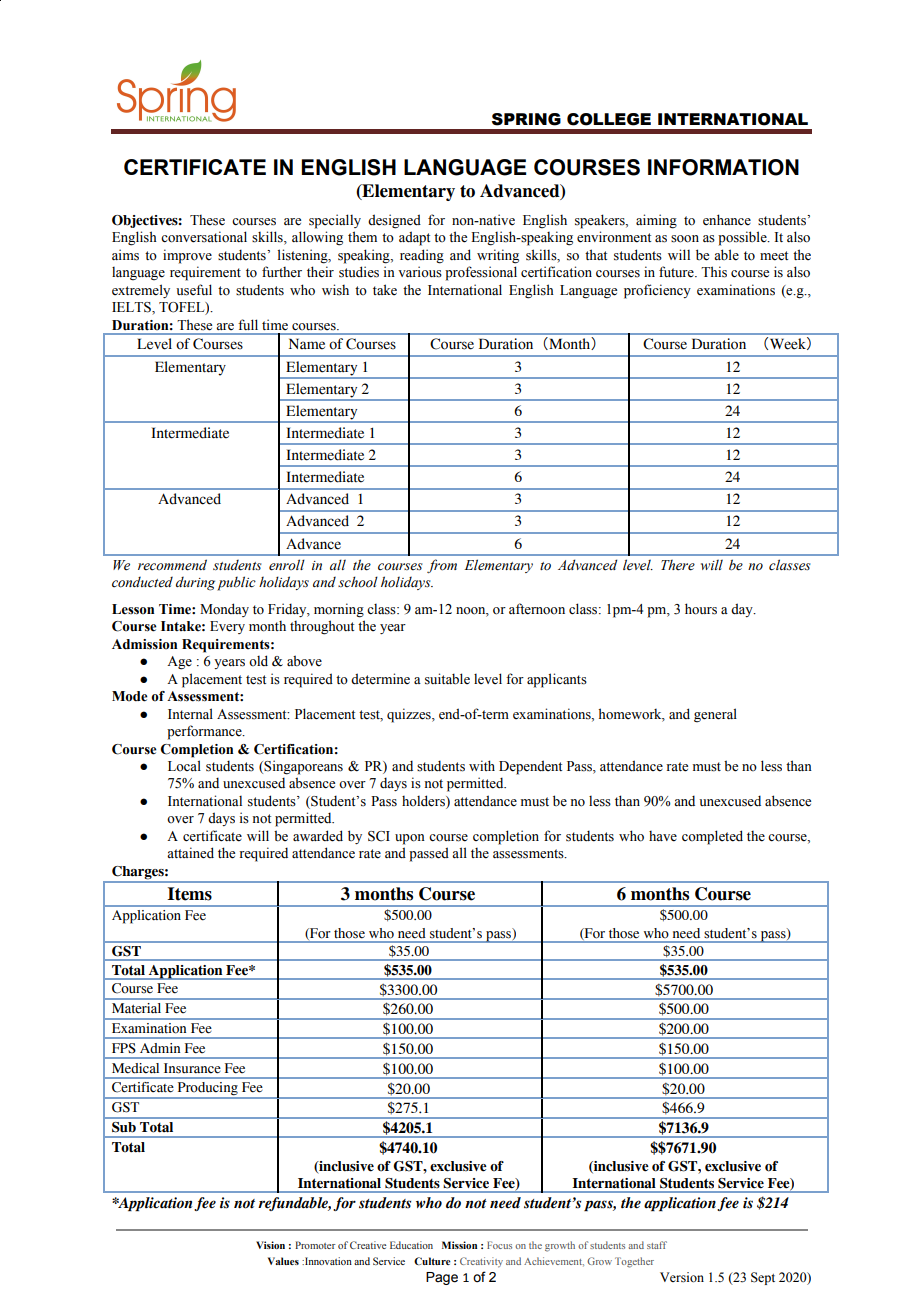 Image resolution: width=924 pixels, height=1308 pixels. Describe the element at coordinates (190, 714) in the screenshot. I see `Internal` at that location.
